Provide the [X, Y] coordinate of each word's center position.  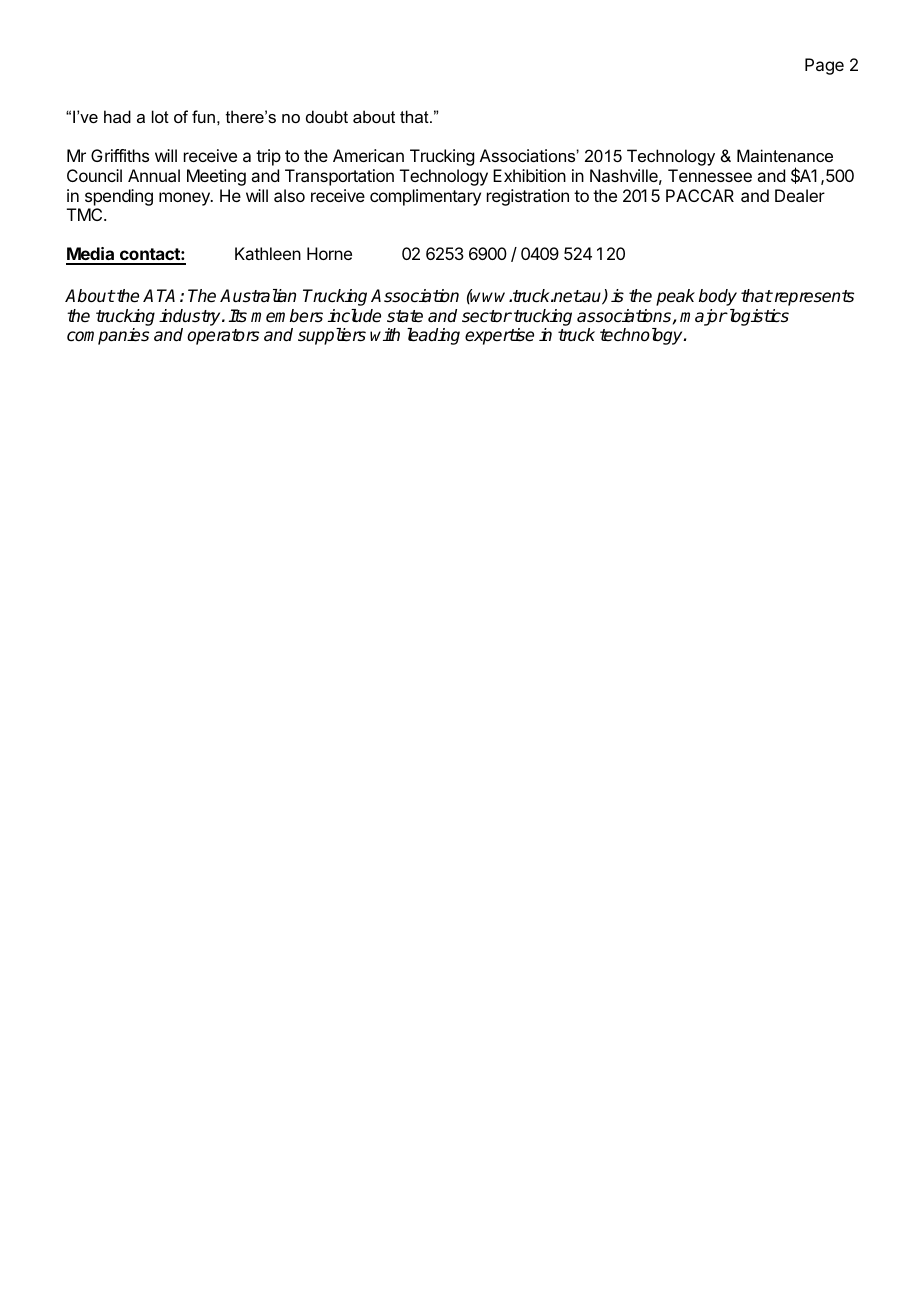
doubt [327, 116]
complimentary [425, 197]
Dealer [800, 195]
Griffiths [120, 155]
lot [160, 116]
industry [191, 317]
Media [91, 255]
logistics [757, 317]
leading [433, 336]
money [185, 199]
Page [824, 66]
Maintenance [785, 155]
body [718, 297]
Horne [329, 253]
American [368, 155]
